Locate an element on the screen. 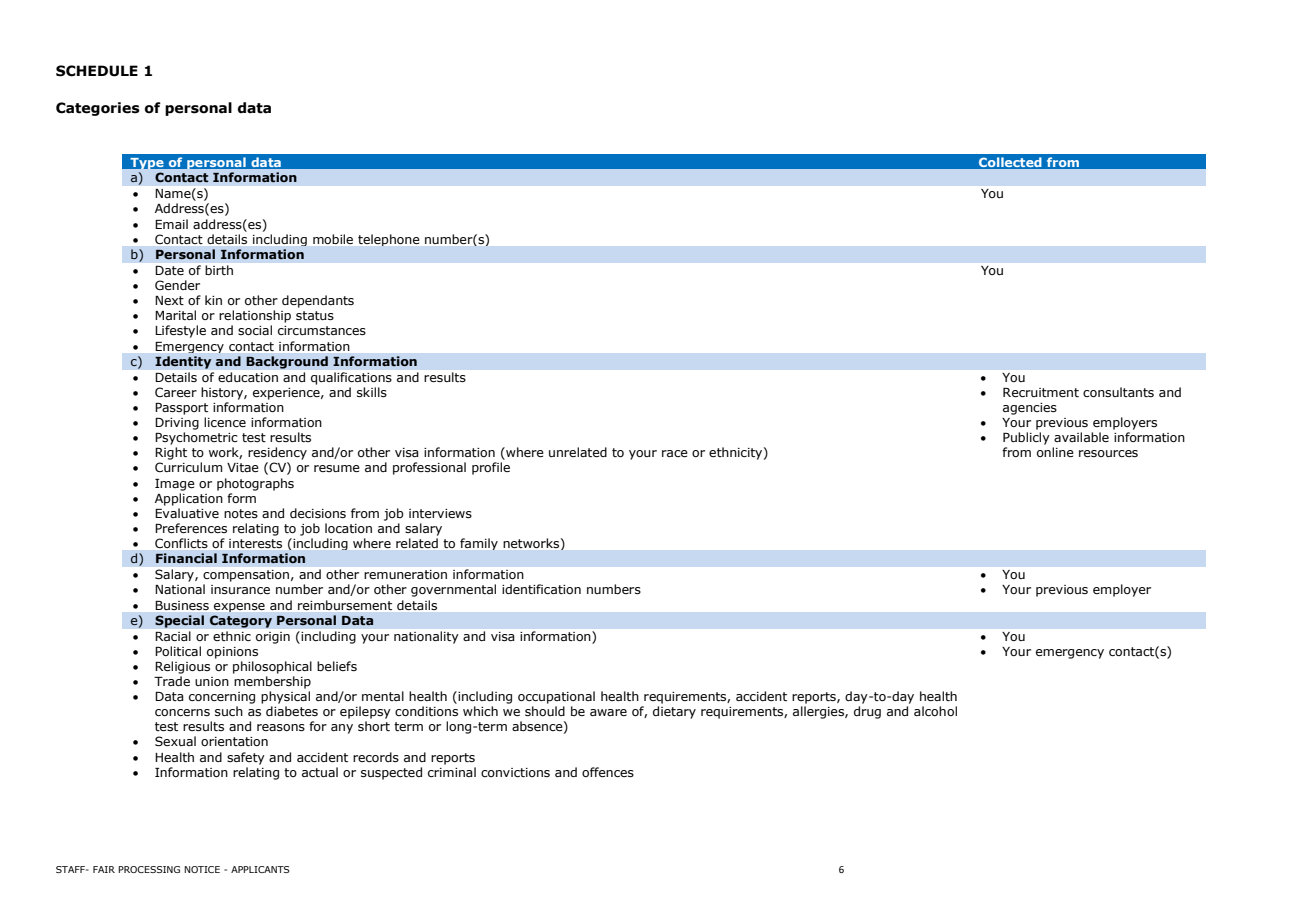 Image resolution: width=1308 pixels, height=924 pixels. alcohol is located at coordinates (935, 711).
